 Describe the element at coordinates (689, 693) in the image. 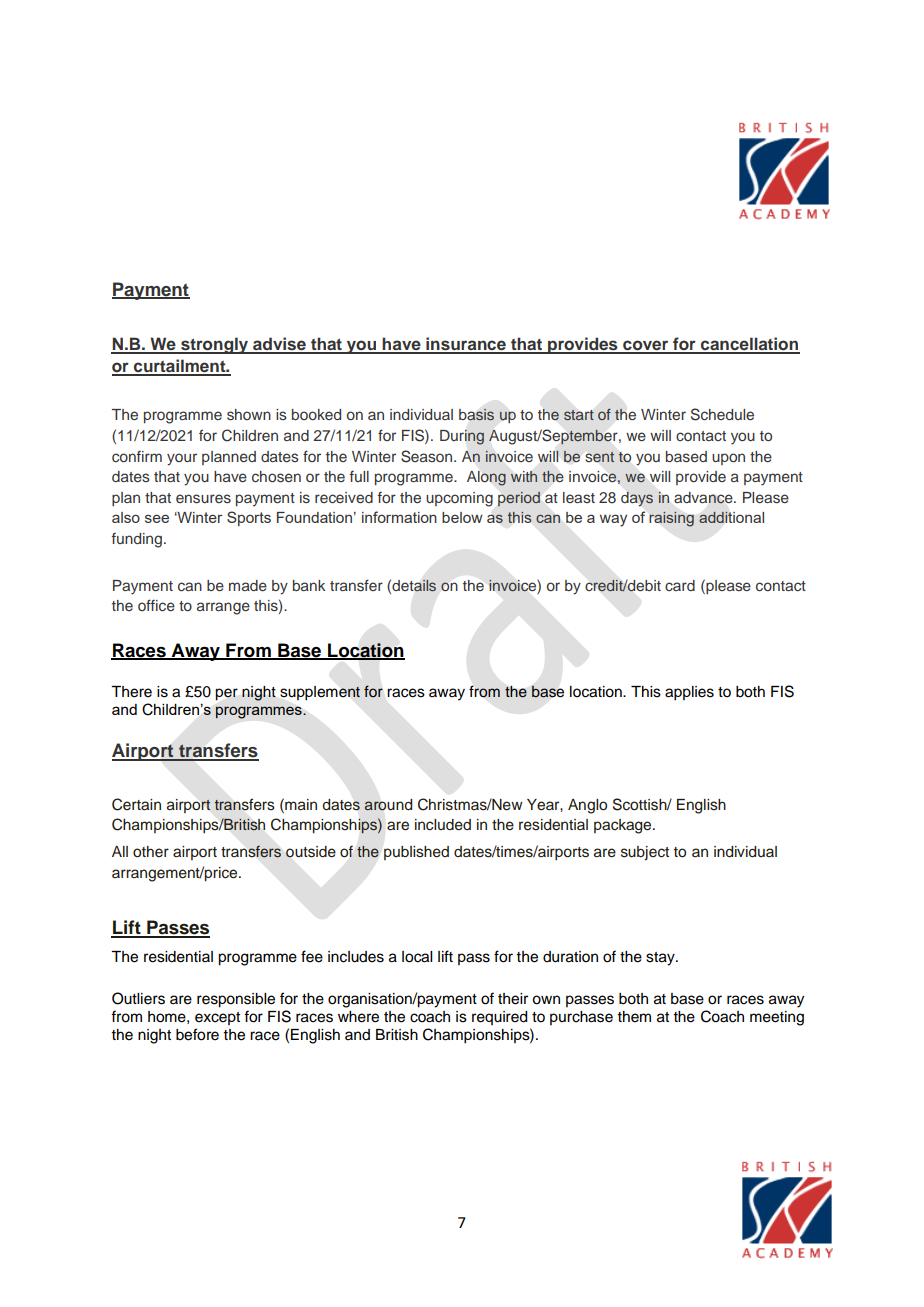

I see `applies` at that location.
